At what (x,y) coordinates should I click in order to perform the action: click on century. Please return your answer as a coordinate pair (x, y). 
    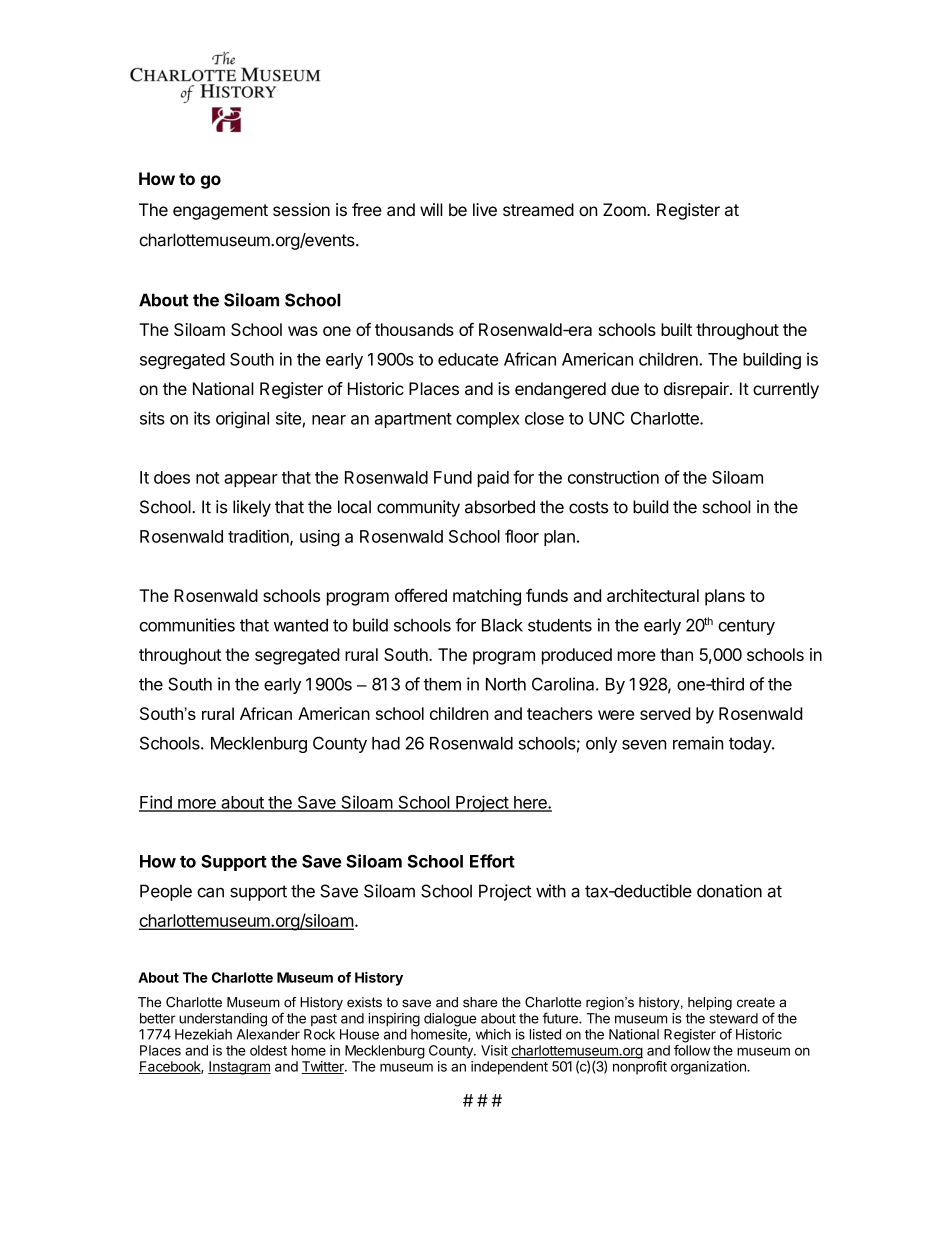
    Looking at the image, I should click on (746, 627).
